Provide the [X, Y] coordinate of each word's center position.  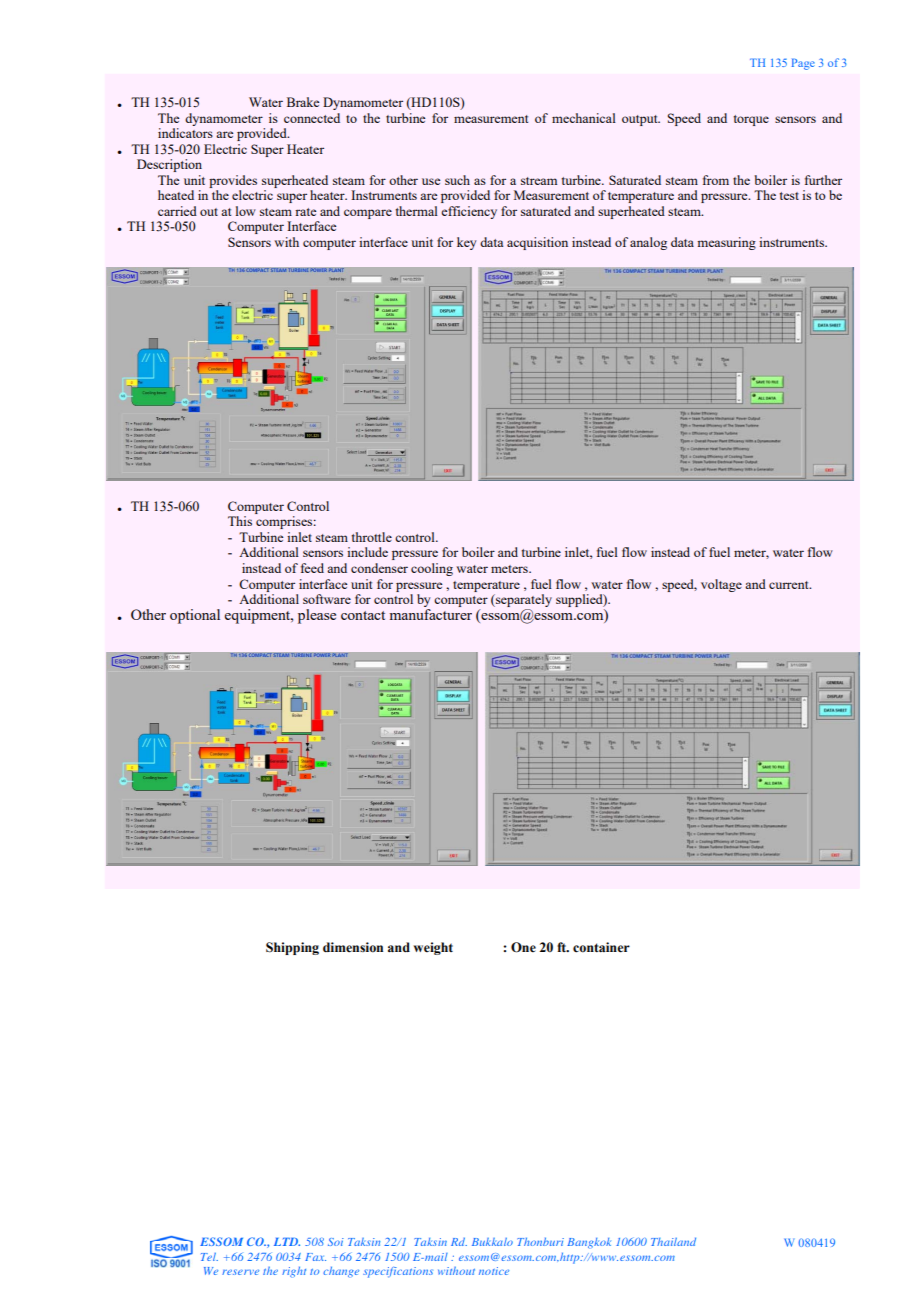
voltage [721, 585]
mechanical [584, 118]
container [601, 947]
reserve [240, 1272]
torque [751, 120]
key [467, 243]
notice [494, 1271]
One [523, 947]
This [240, 521]
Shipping [292, 948]
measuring [726, 243]
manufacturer [430, 613]
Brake [303, 102]
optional [195, 616]
